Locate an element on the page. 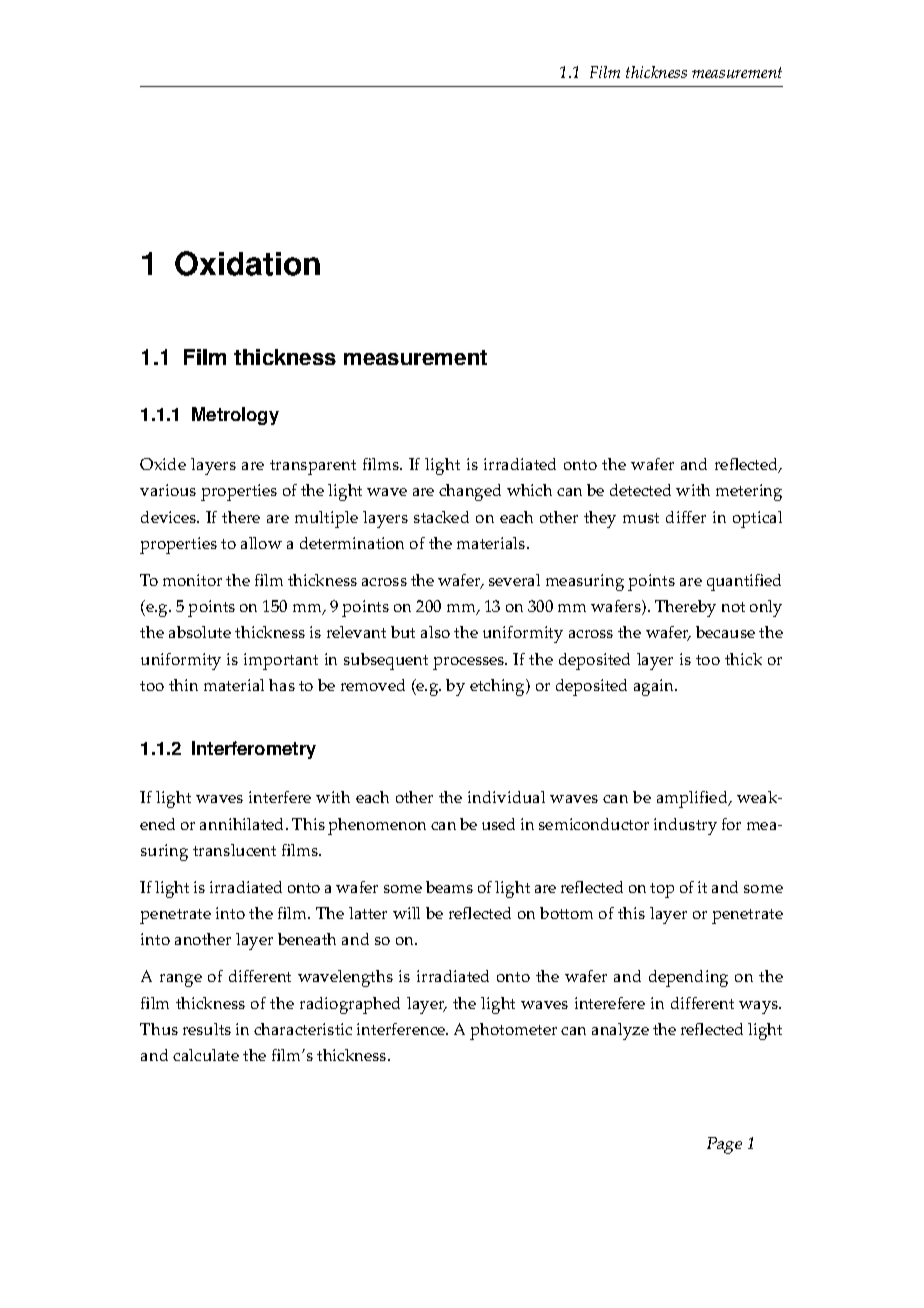  used is located at coordinates (498, 824).
